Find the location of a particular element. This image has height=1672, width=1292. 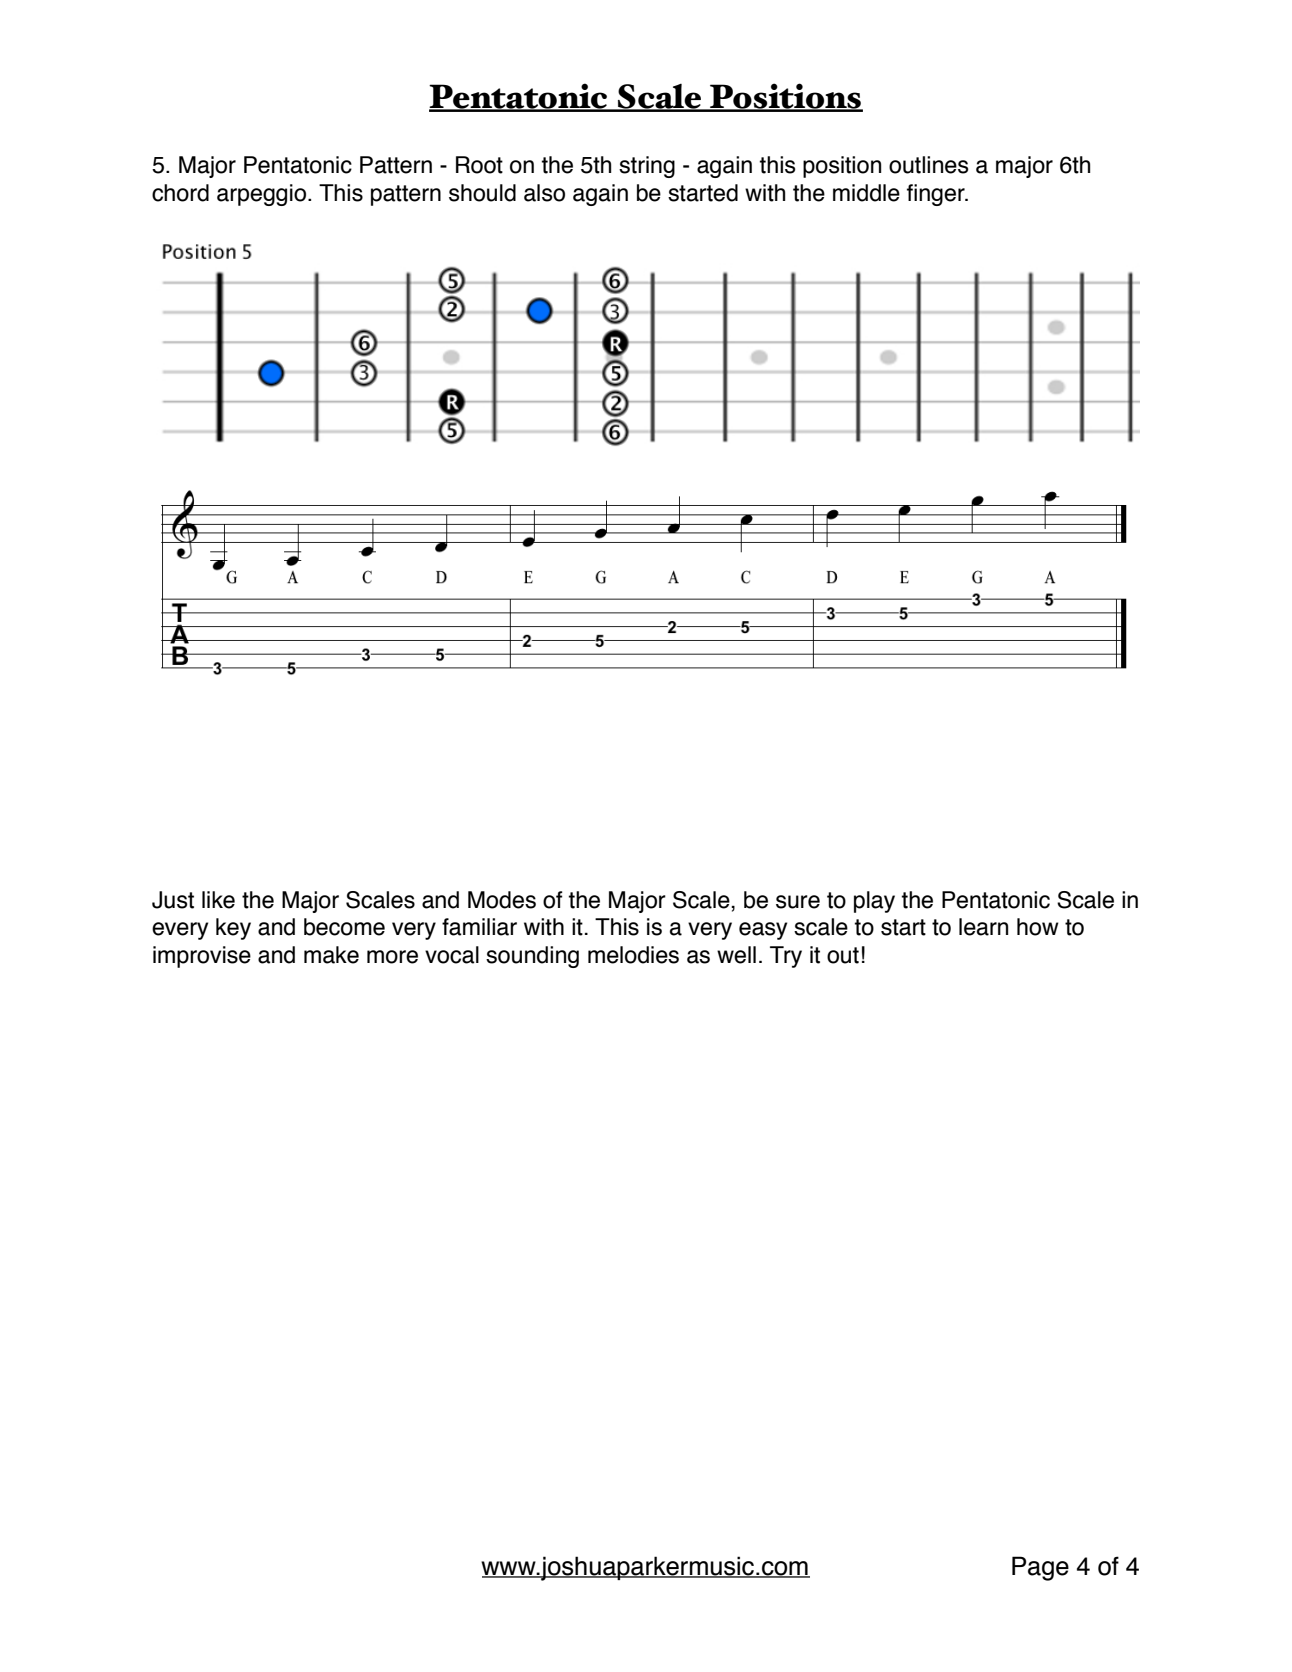

Page is located at coordinates (1040, 1568).
